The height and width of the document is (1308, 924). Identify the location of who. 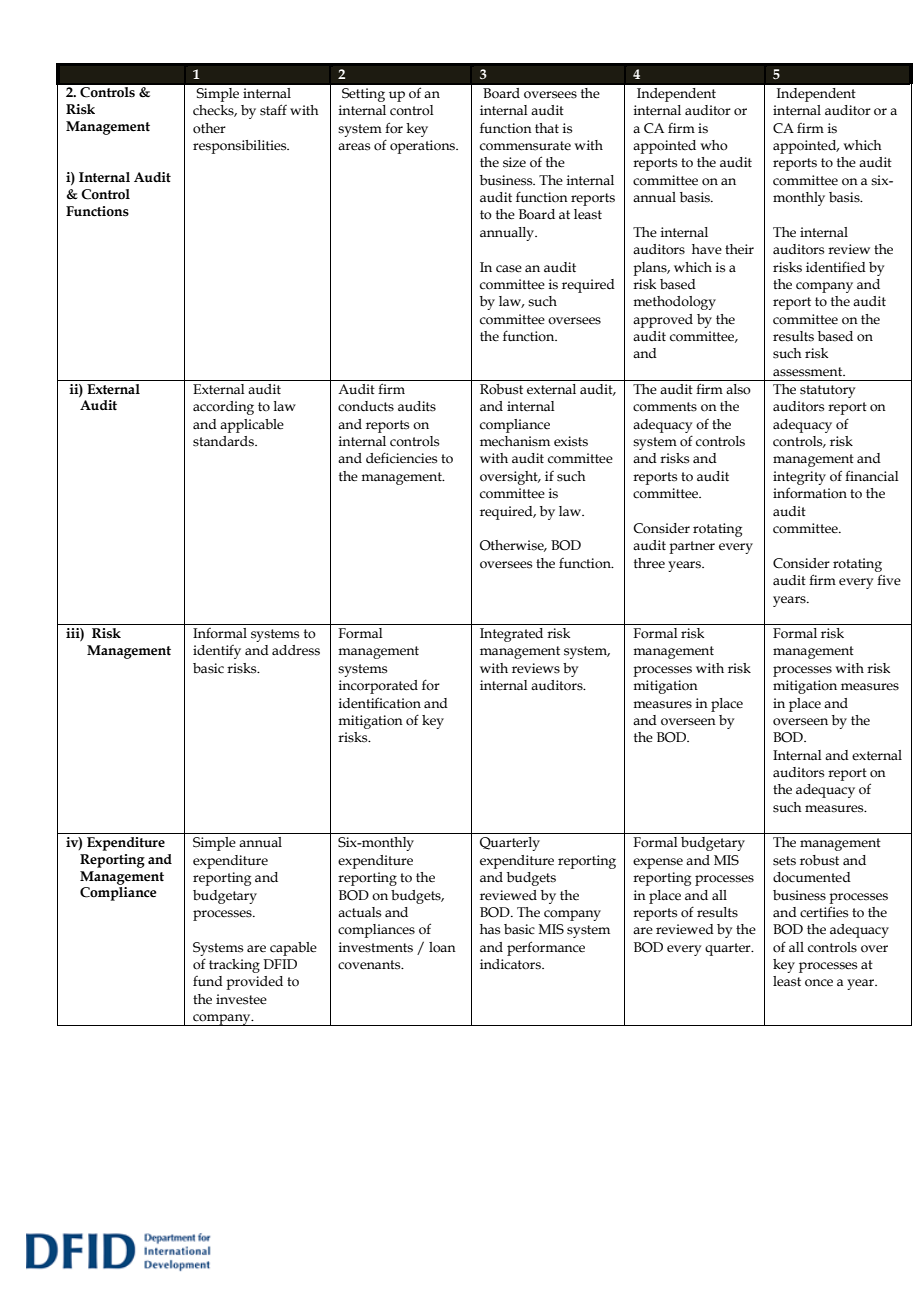
(714, 145).
